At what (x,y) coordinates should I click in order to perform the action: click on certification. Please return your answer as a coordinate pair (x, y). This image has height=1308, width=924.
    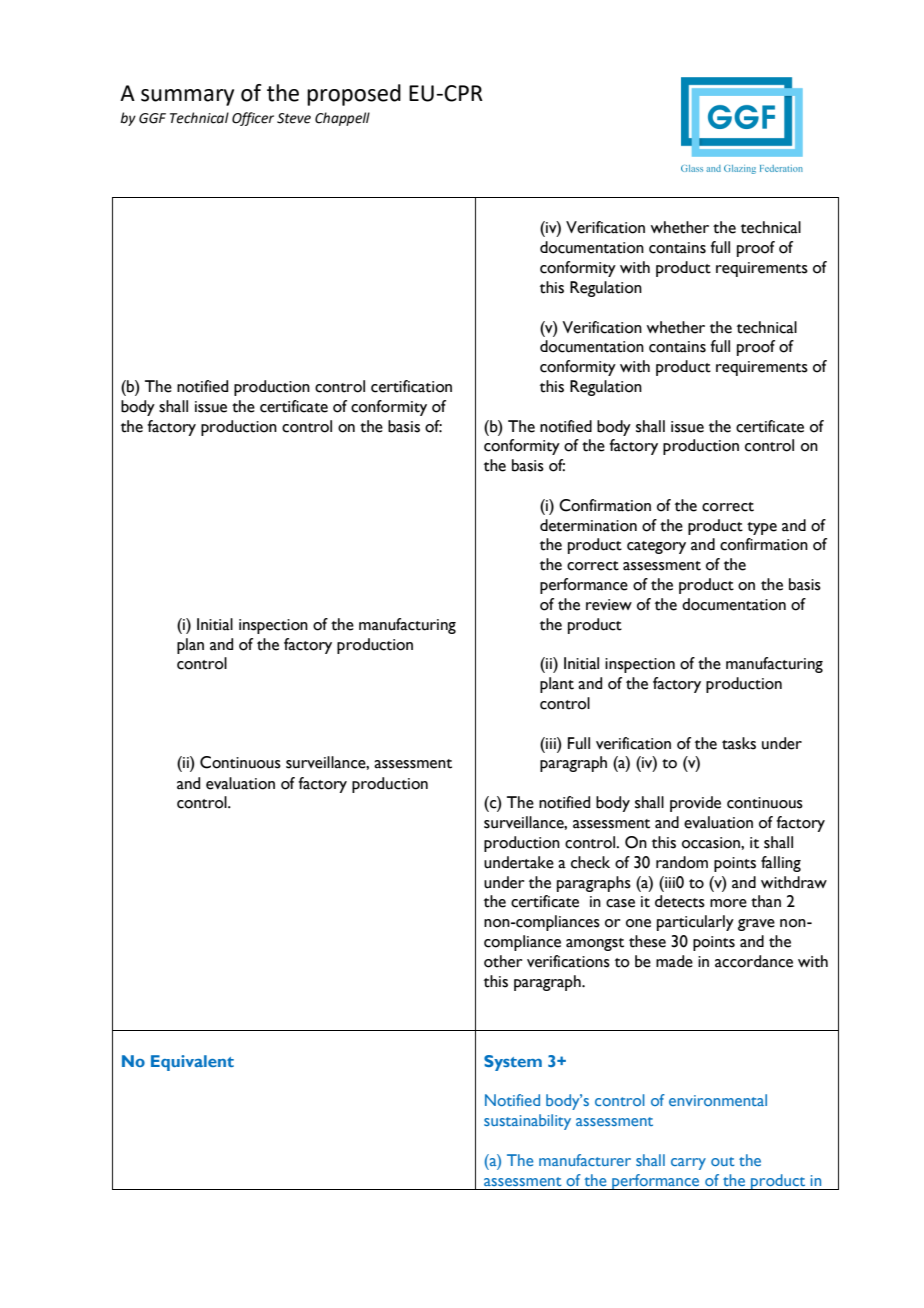
    Looking at the image, I should click on (411, 386).
